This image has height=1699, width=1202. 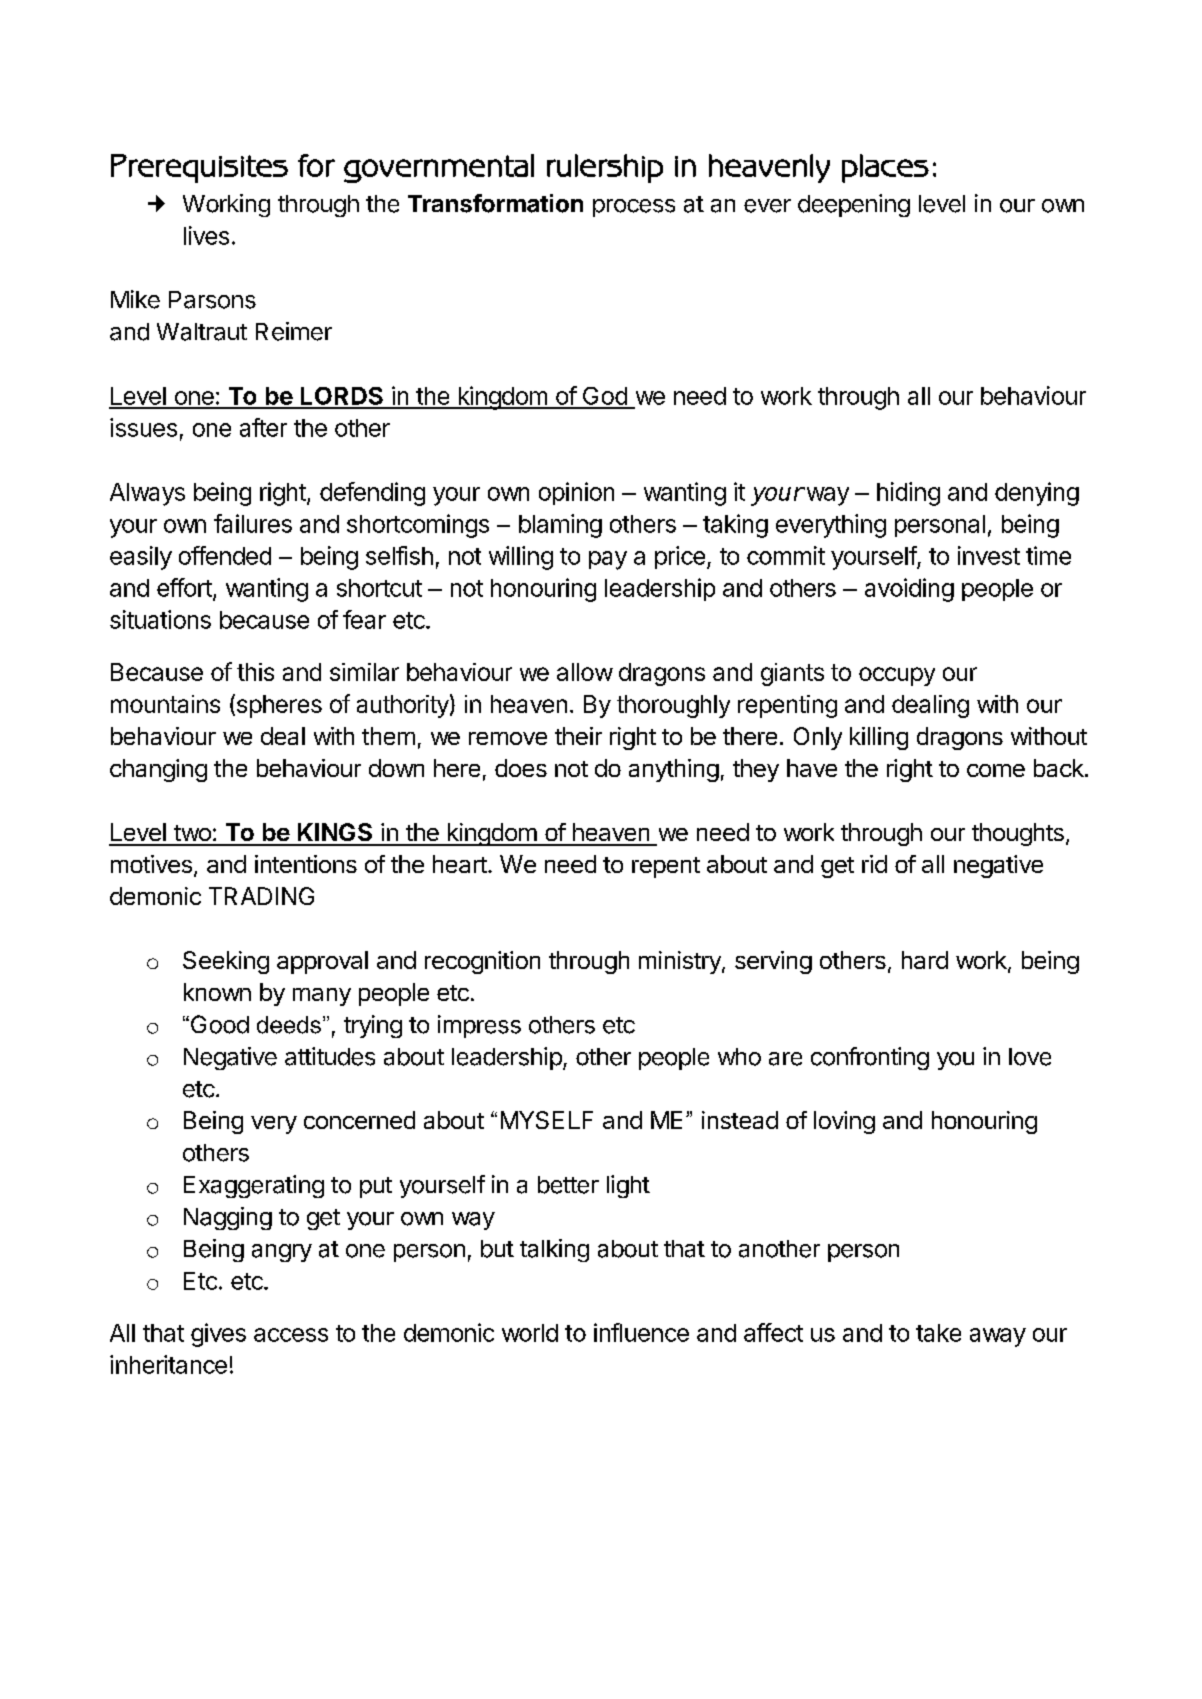 I want to click on lives, so click(x=206, y=235).
